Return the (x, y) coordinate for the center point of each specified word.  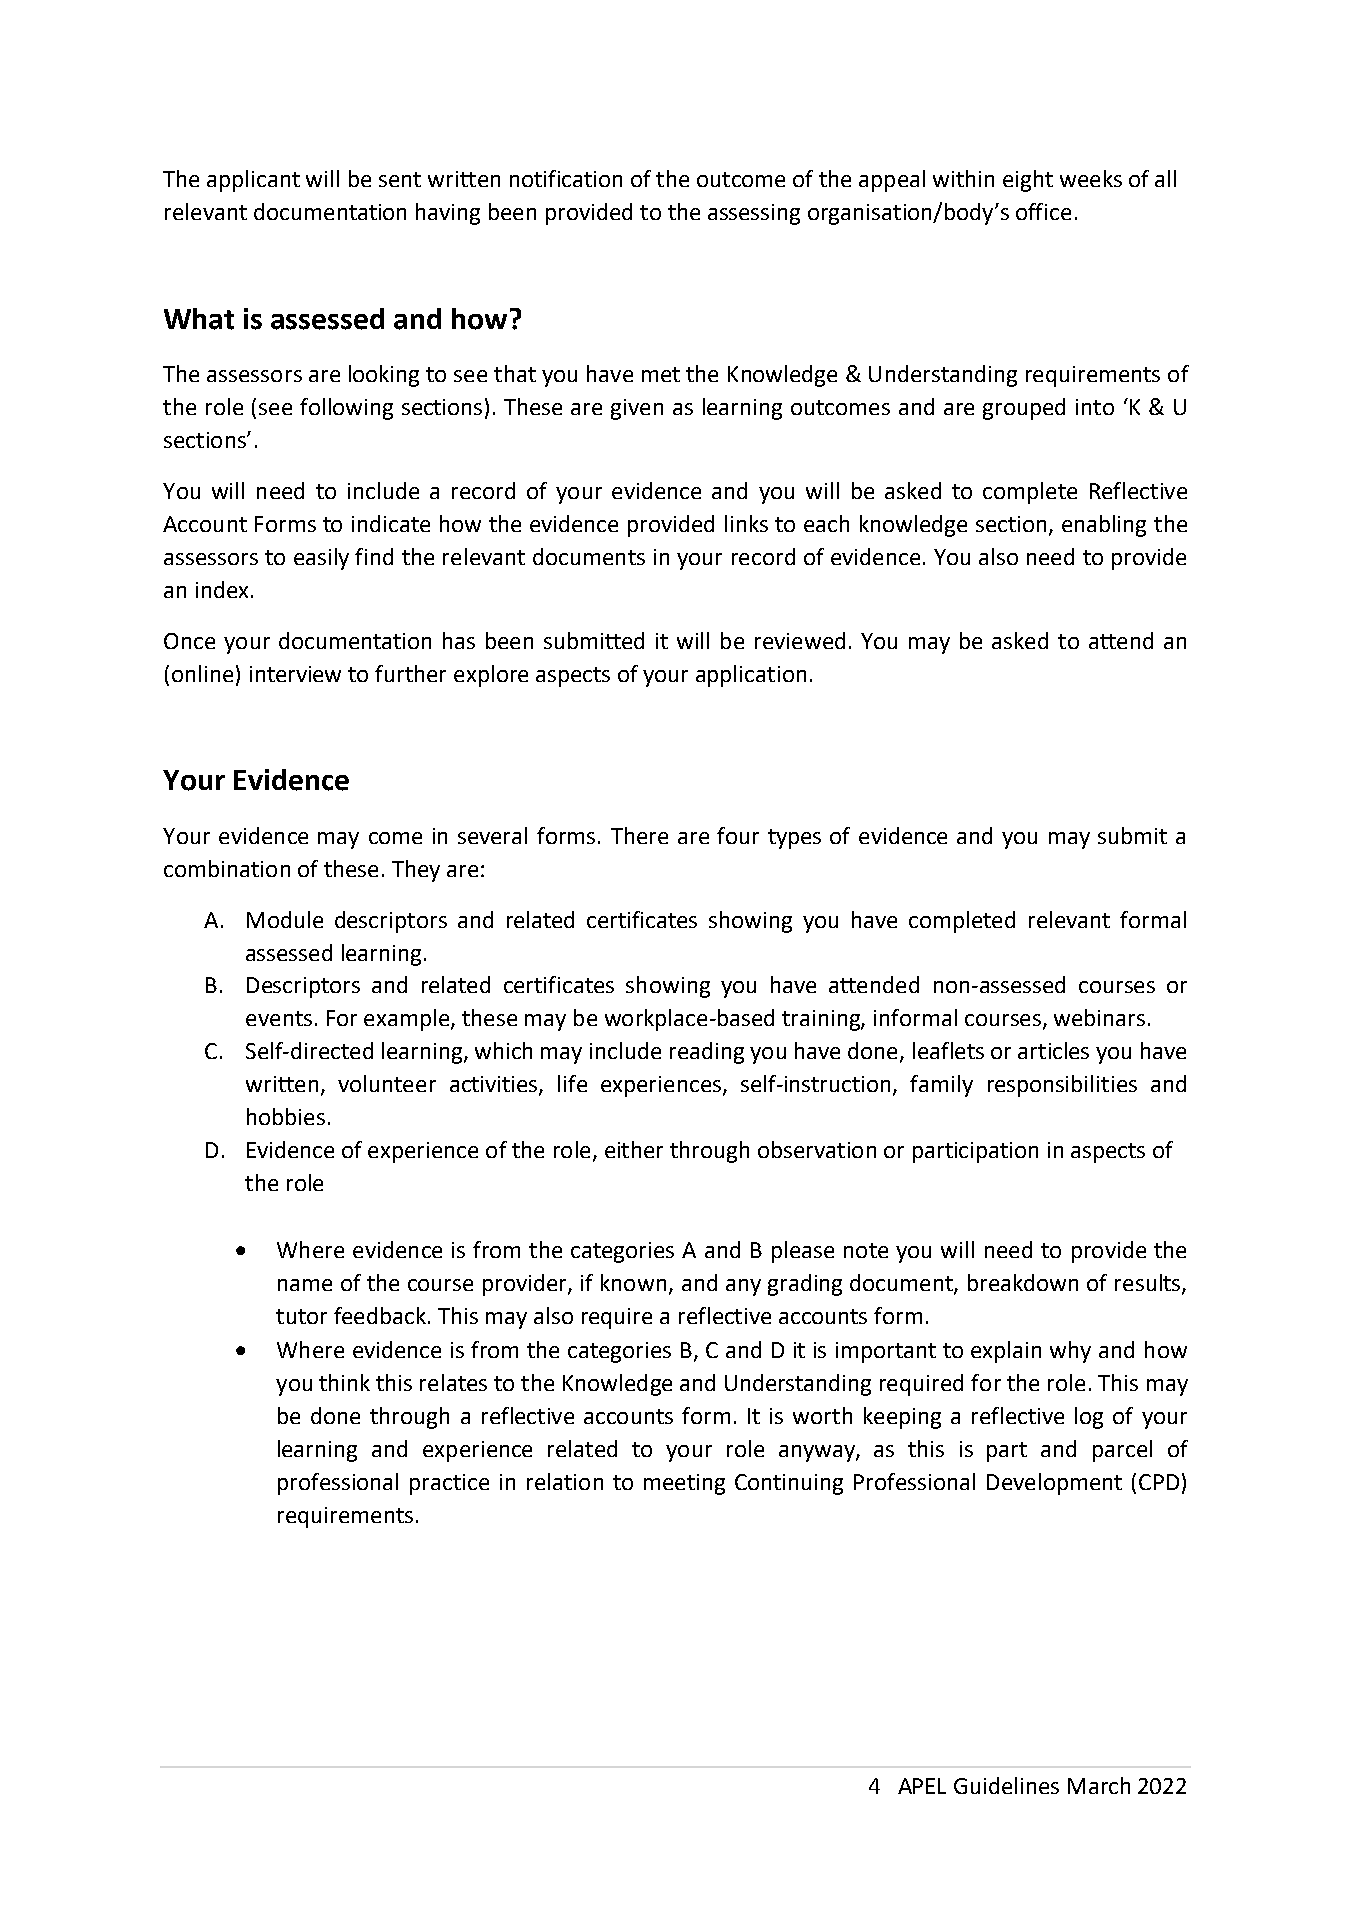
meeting (684, 1484)
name (305, 1285)
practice (449, 1484)
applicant (253, 181)
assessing (754, 214)
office (1043, 211)
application (751, 676)
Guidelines (1006, 1785)
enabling (1104, 526)
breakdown (1023, 1282)
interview (295, 674)
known (633, 1282)
